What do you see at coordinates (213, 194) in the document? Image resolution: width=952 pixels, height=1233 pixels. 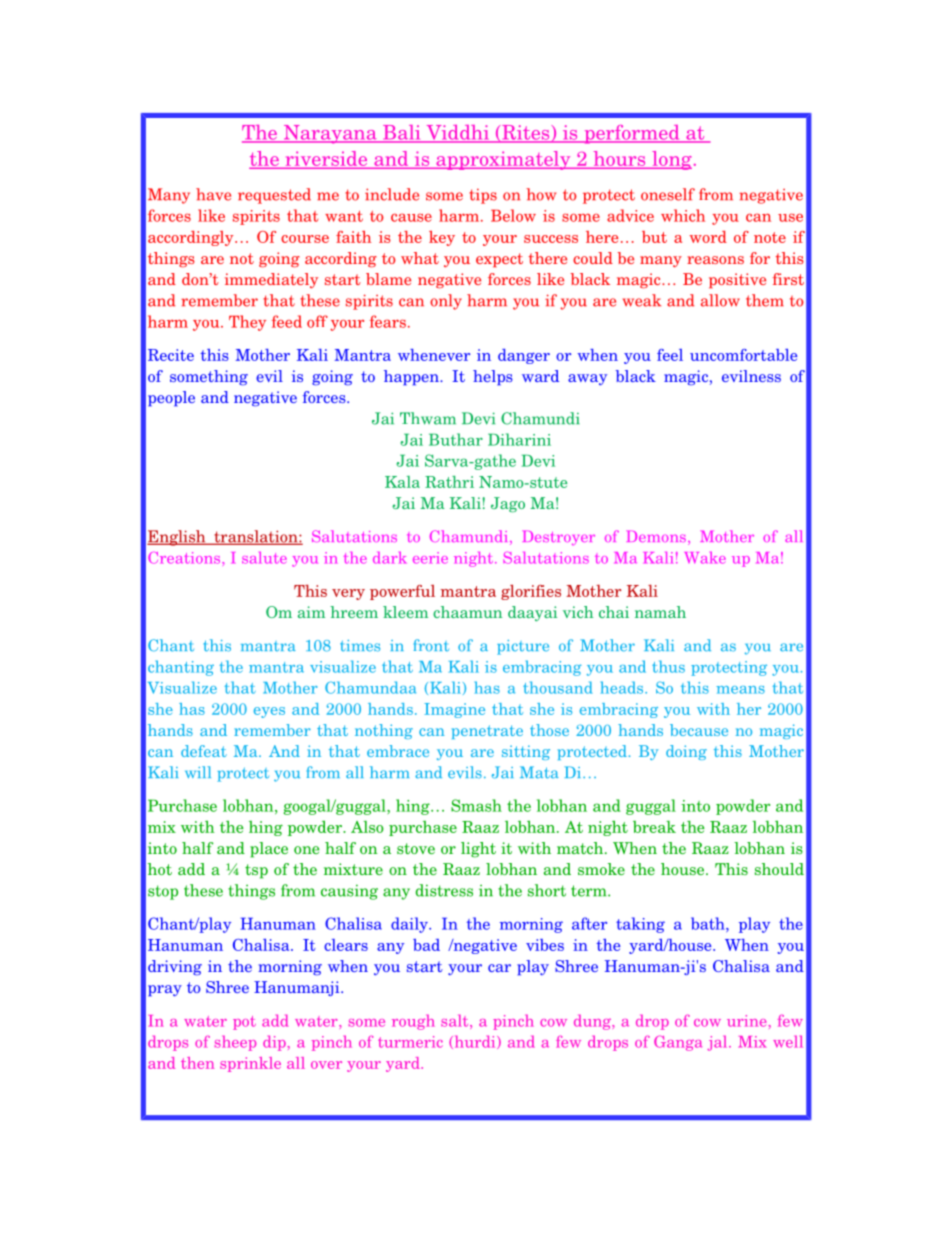 I see `have` at bounding box center [213, 194].
